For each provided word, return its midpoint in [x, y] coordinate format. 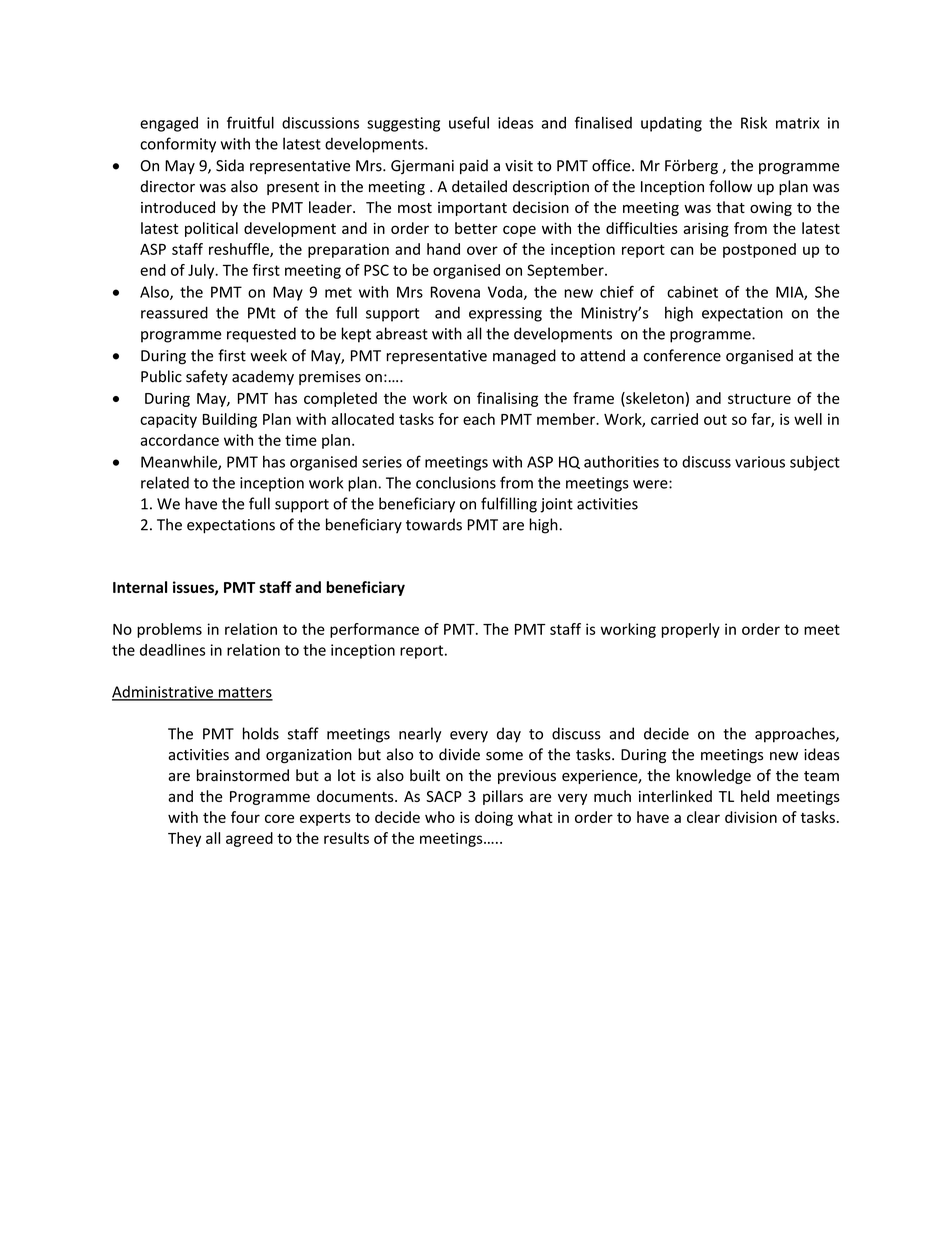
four [245, 817]
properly [691, 630]
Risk [754, 123]
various [760, 462]
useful [469, 122]
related [165, 482]
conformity [178, 145]
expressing [505, 314]
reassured [174, 312]
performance [374, 630]
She [827, 292]
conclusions [456, 482]
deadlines [172, 650]
